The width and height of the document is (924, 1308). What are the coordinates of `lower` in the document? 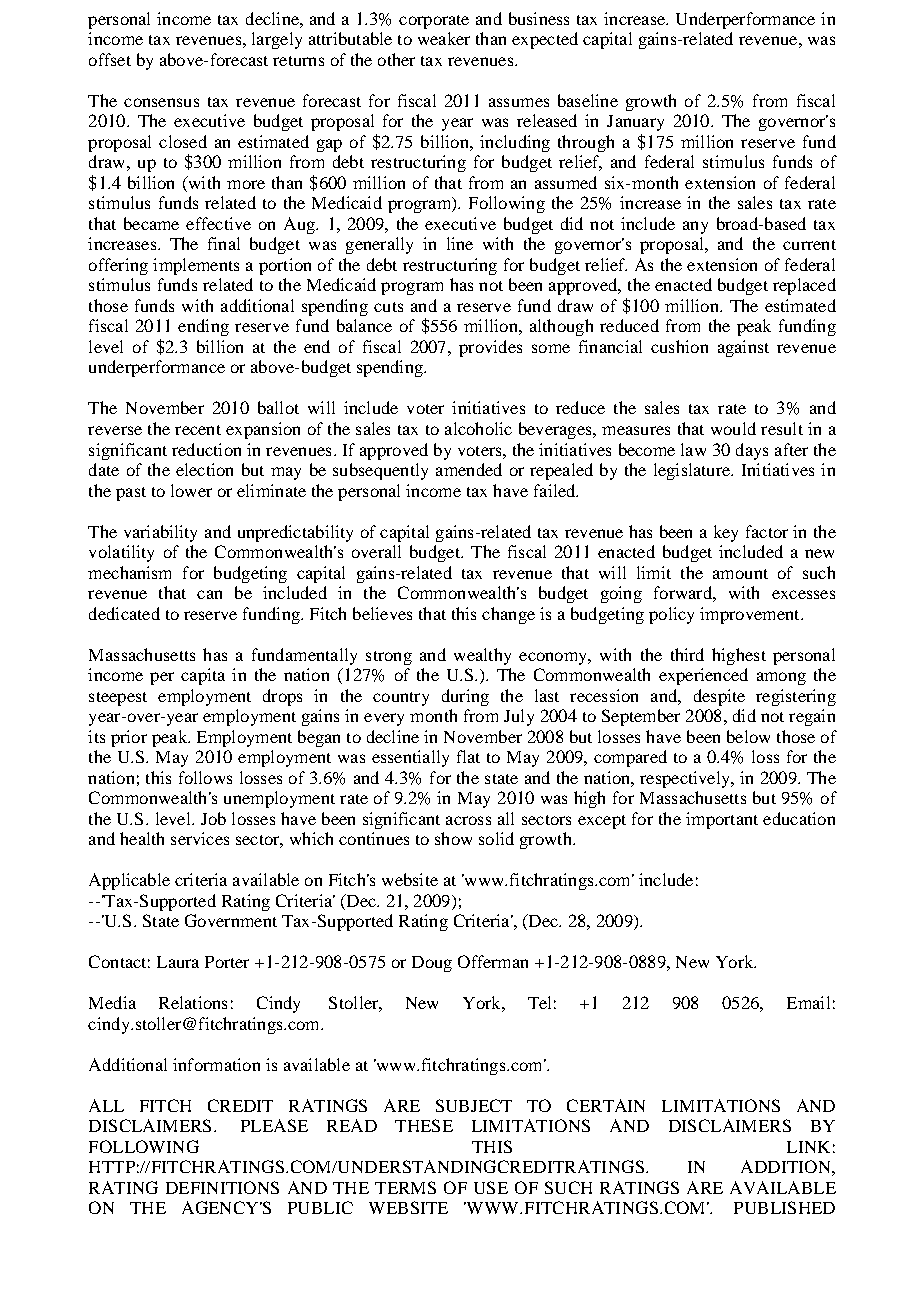 It's located at (191, 490).
